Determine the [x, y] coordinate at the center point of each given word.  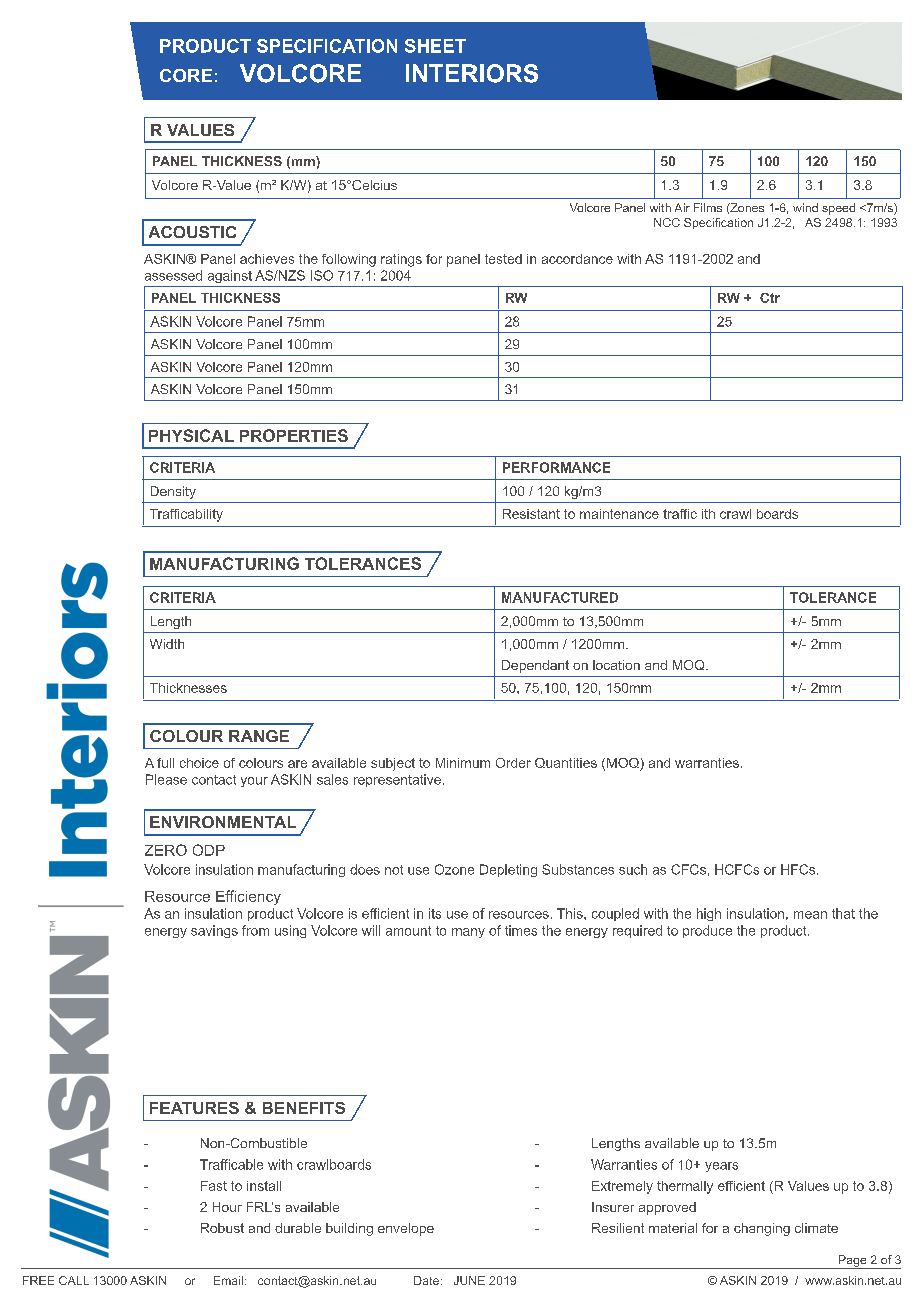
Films [708, 207]
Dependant [535, 666]
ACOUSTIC [192, 232]
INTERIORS [472, 73]
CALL [74, 1280]
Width [167, 644]
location [616, 665]
